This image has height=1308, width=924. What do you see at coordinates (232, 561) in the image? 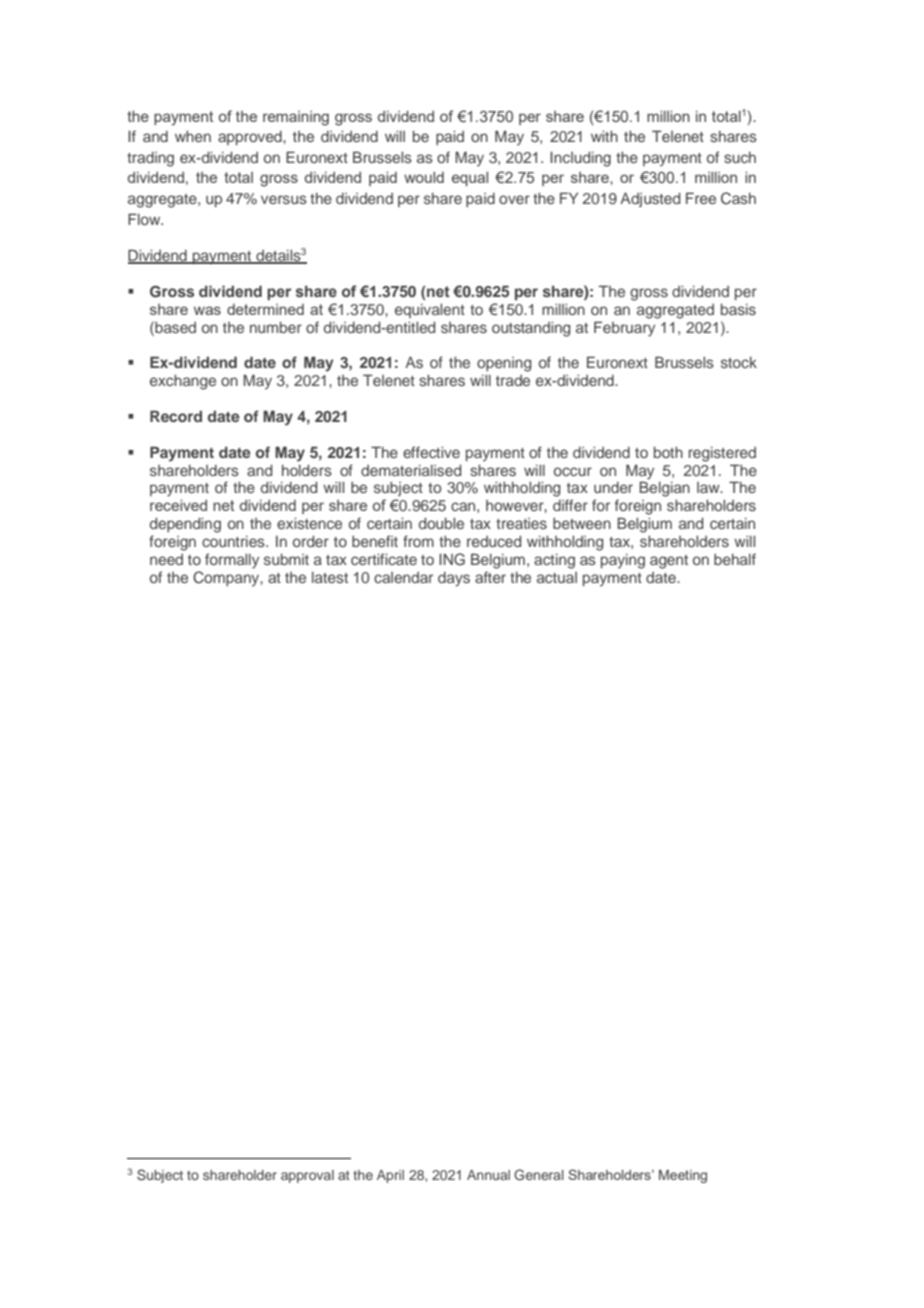
I see `formally` at bounding box center [232, 561].
